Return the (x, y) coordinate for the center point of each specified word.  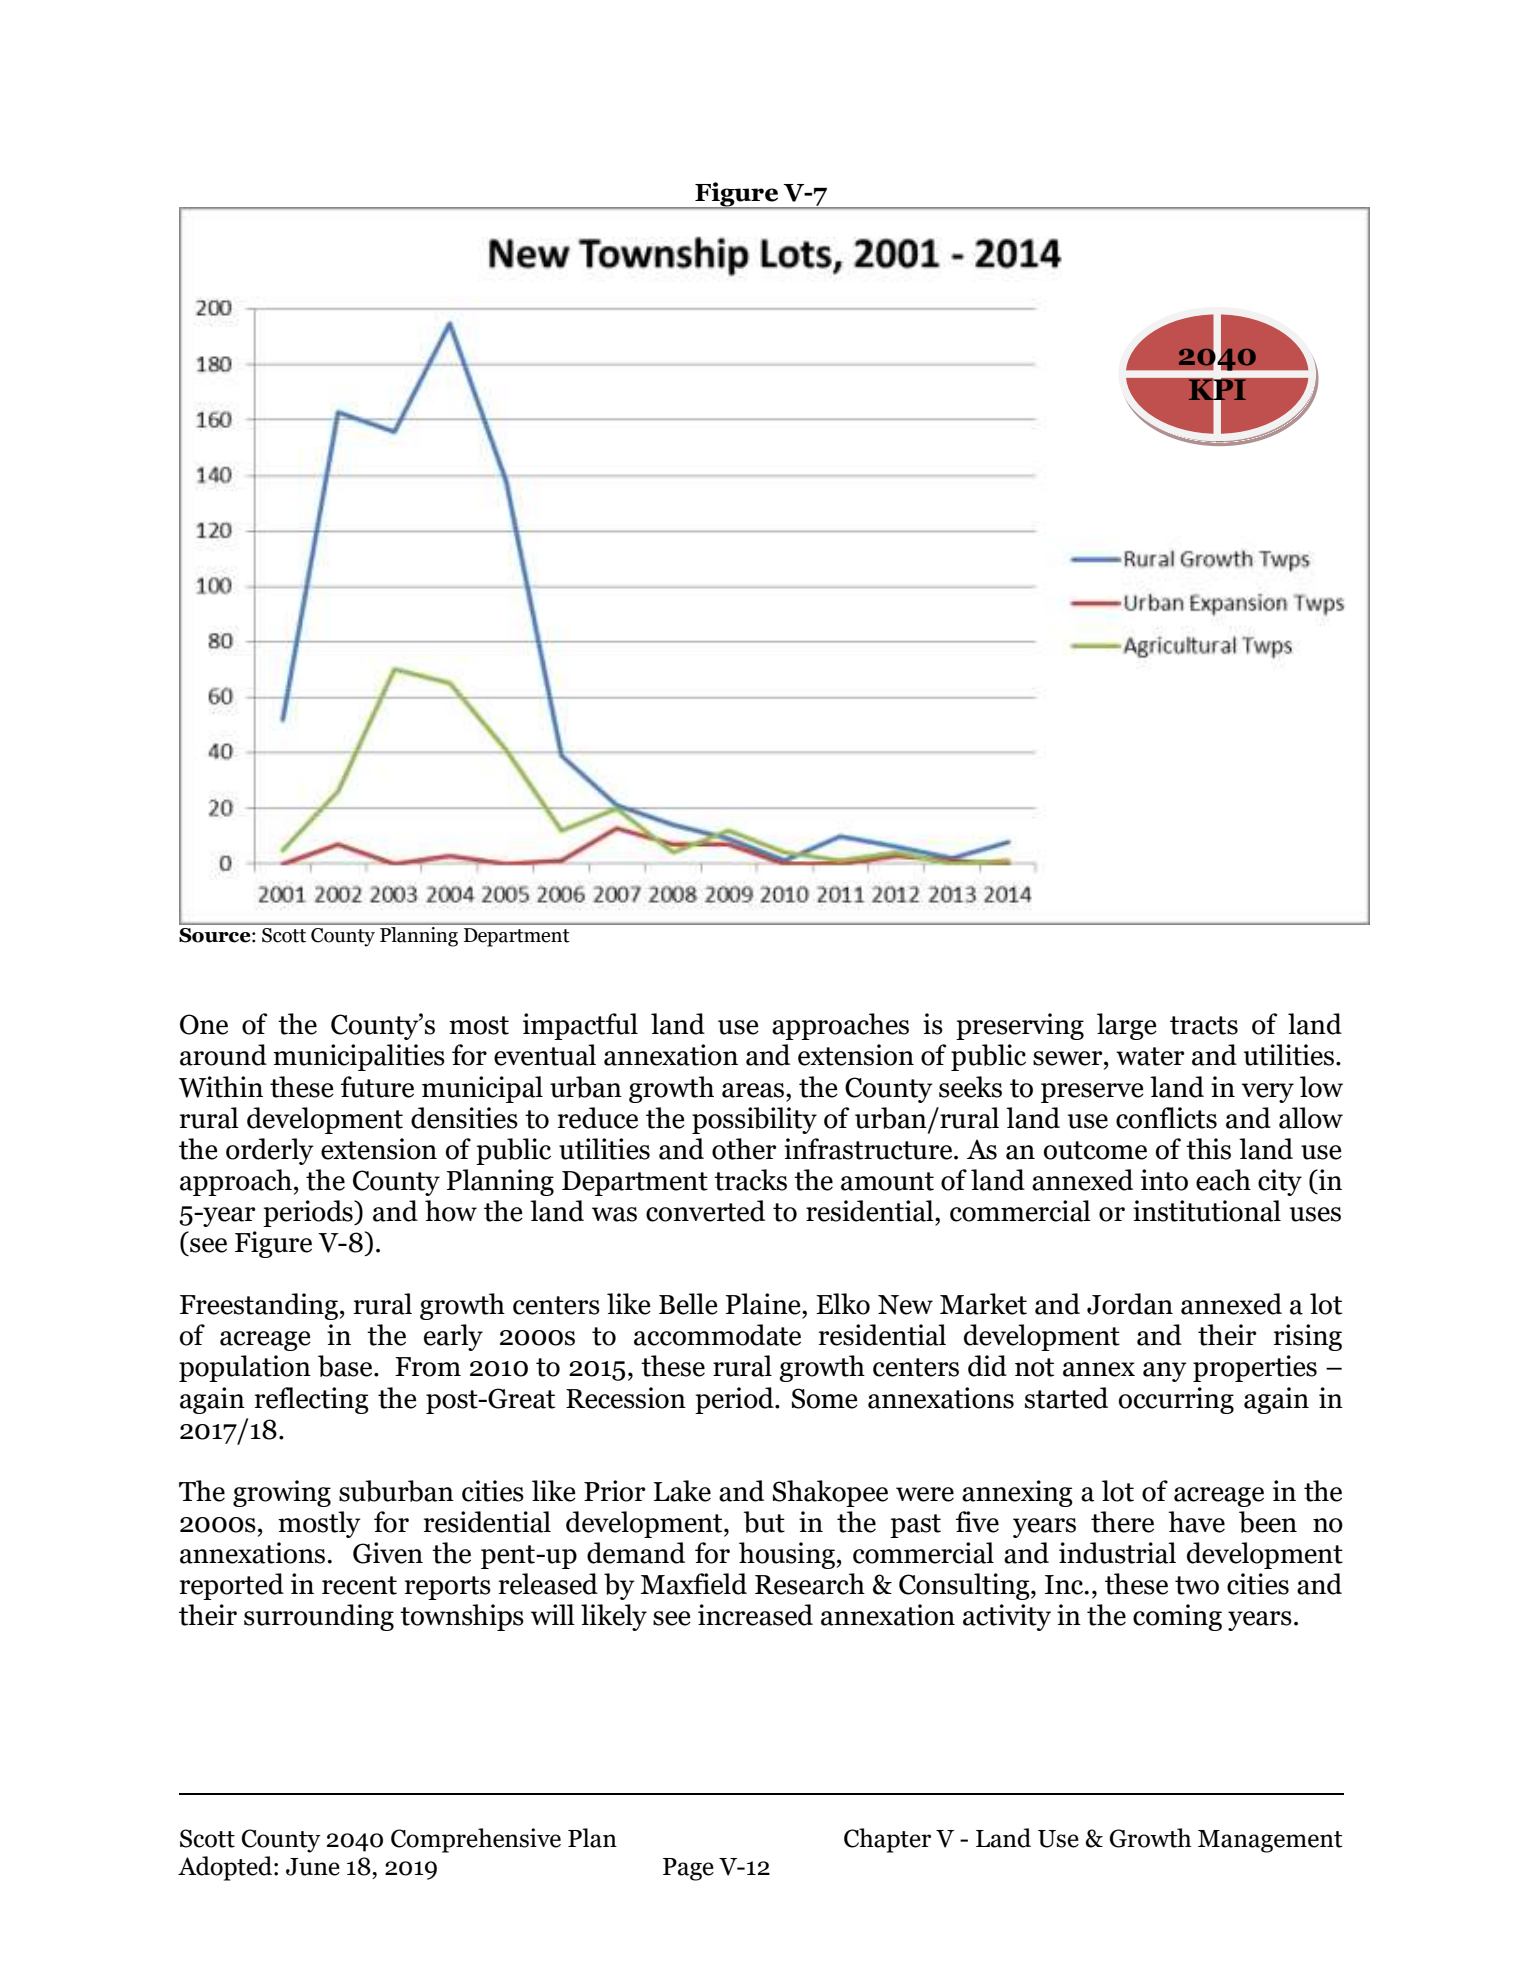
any (1165, 1372)
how (451, 1211)
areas (754, 1090)
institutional (1207, 1211)
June (313, 1867)
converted (705, 1211)
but (764, 1522)
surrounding (319, 1617)
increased (755, 1615)
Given (388, 1553)
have (1196, 1522)
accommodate (717, 1335)
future (377, 1087)
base (346, 1366)
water (1150, 1056)
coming (1177, 1617)
